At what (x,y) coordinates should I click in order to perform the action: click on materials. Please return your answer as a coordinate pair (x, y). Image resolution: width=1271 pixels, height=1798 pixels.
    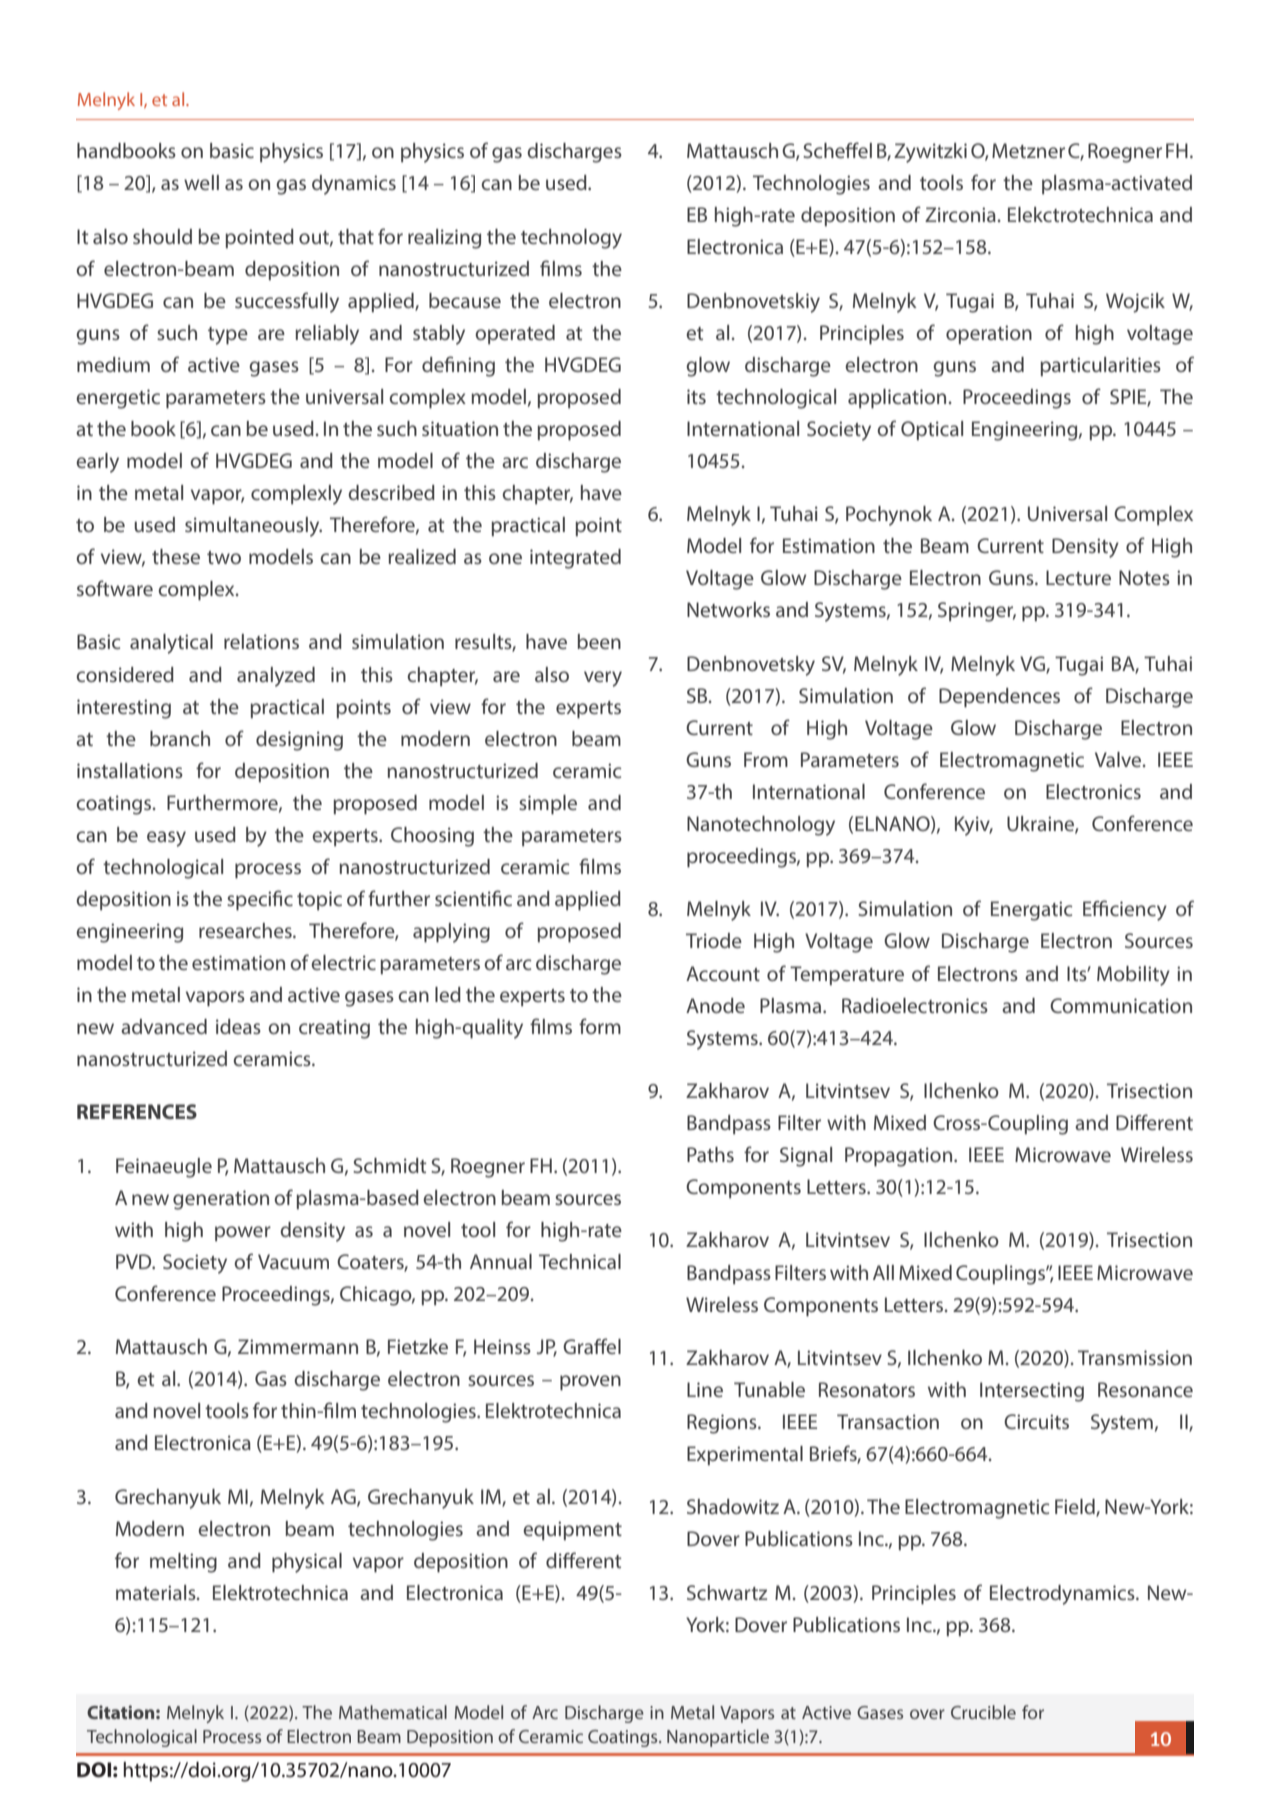
    Looking at the image, I should click on (157, 1592).
